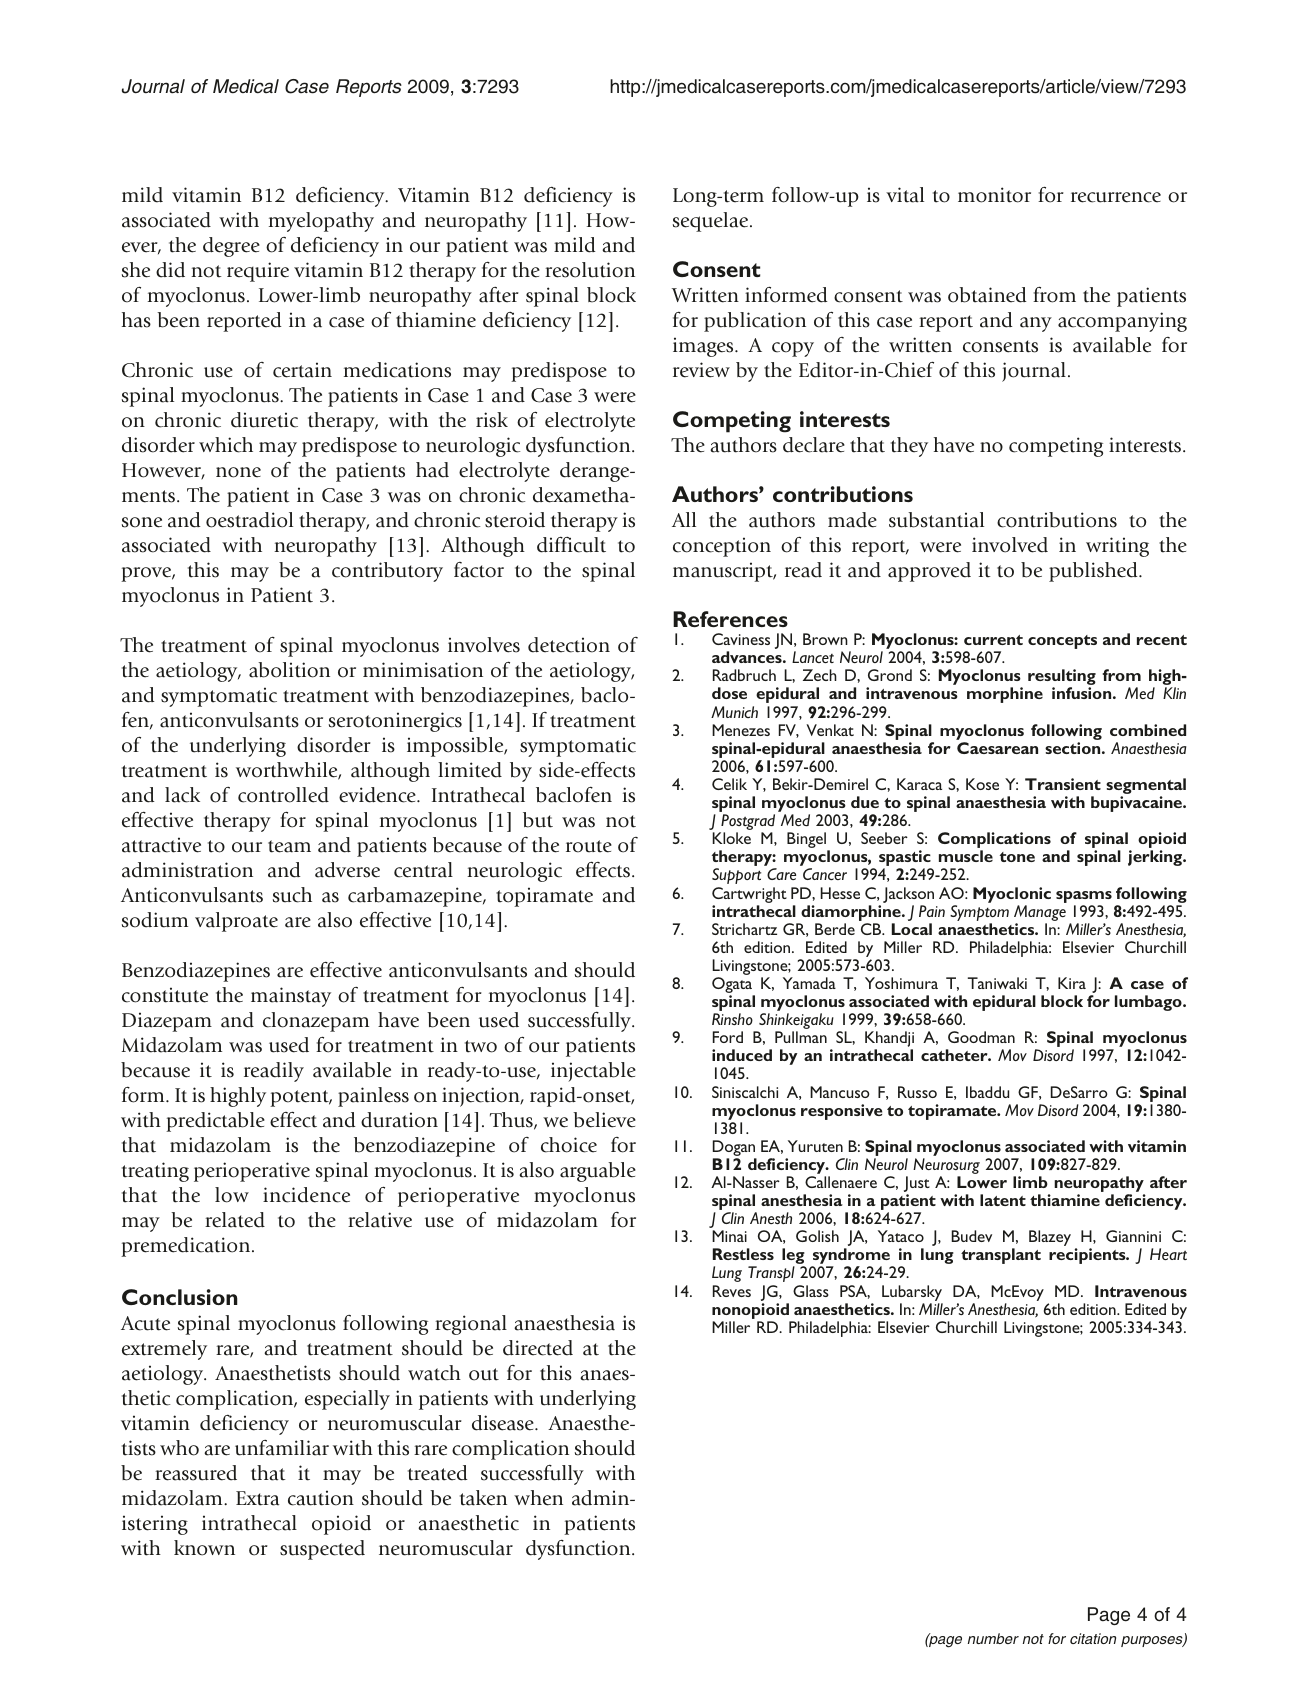 This screenshot has height=1696, width=1308. What do you see at coordinates (994, 195) in the screenshot?
I see `monitor` at bounding box center [994, 195].
